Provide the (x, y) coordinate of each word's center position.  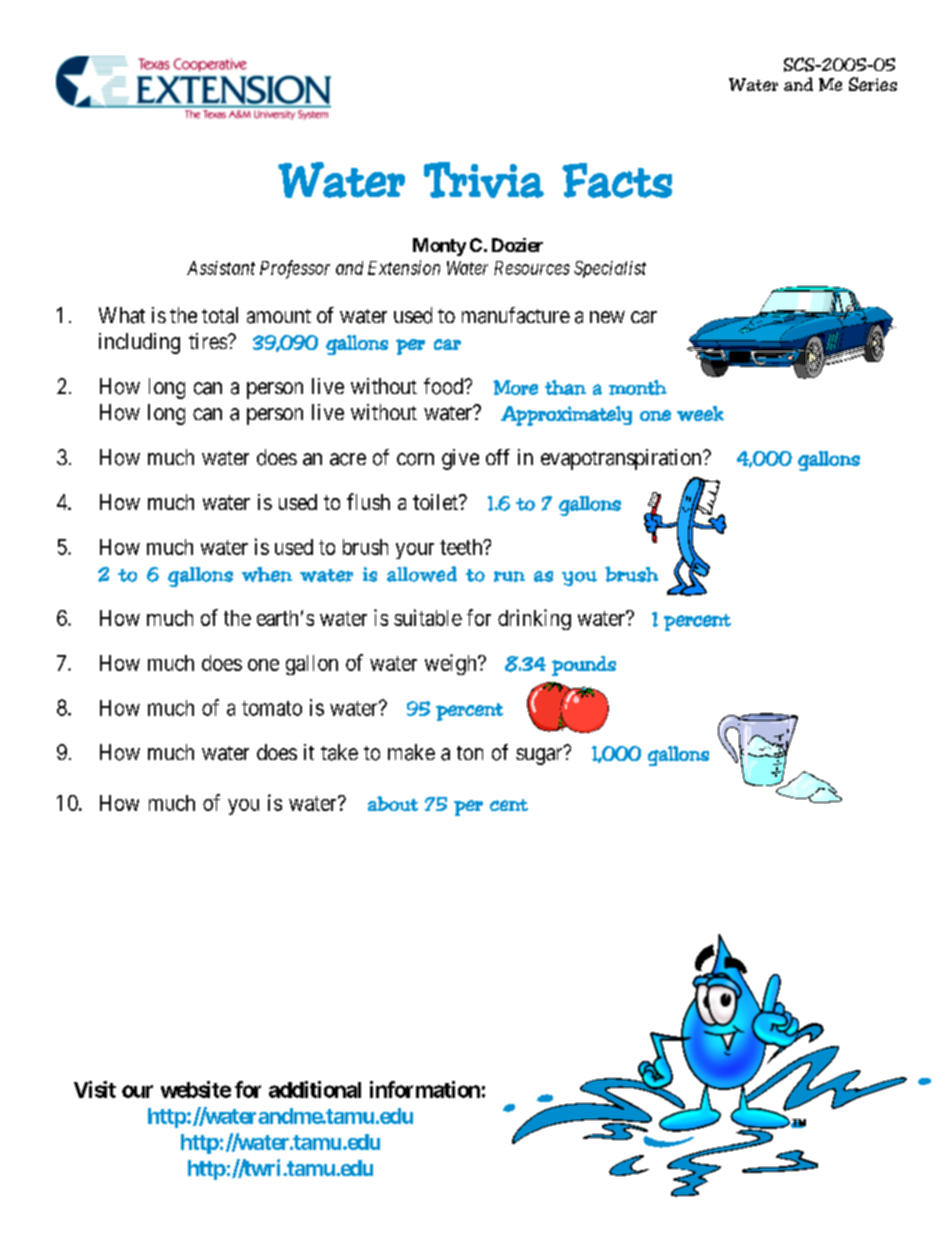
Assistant (221, 268)
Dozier (517, 245)
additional (315, 1089)
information (425, 1089)
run (509, 576)
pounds (584, 666)
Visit (95, 1089)
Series (873, 84)
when (267, 574)
